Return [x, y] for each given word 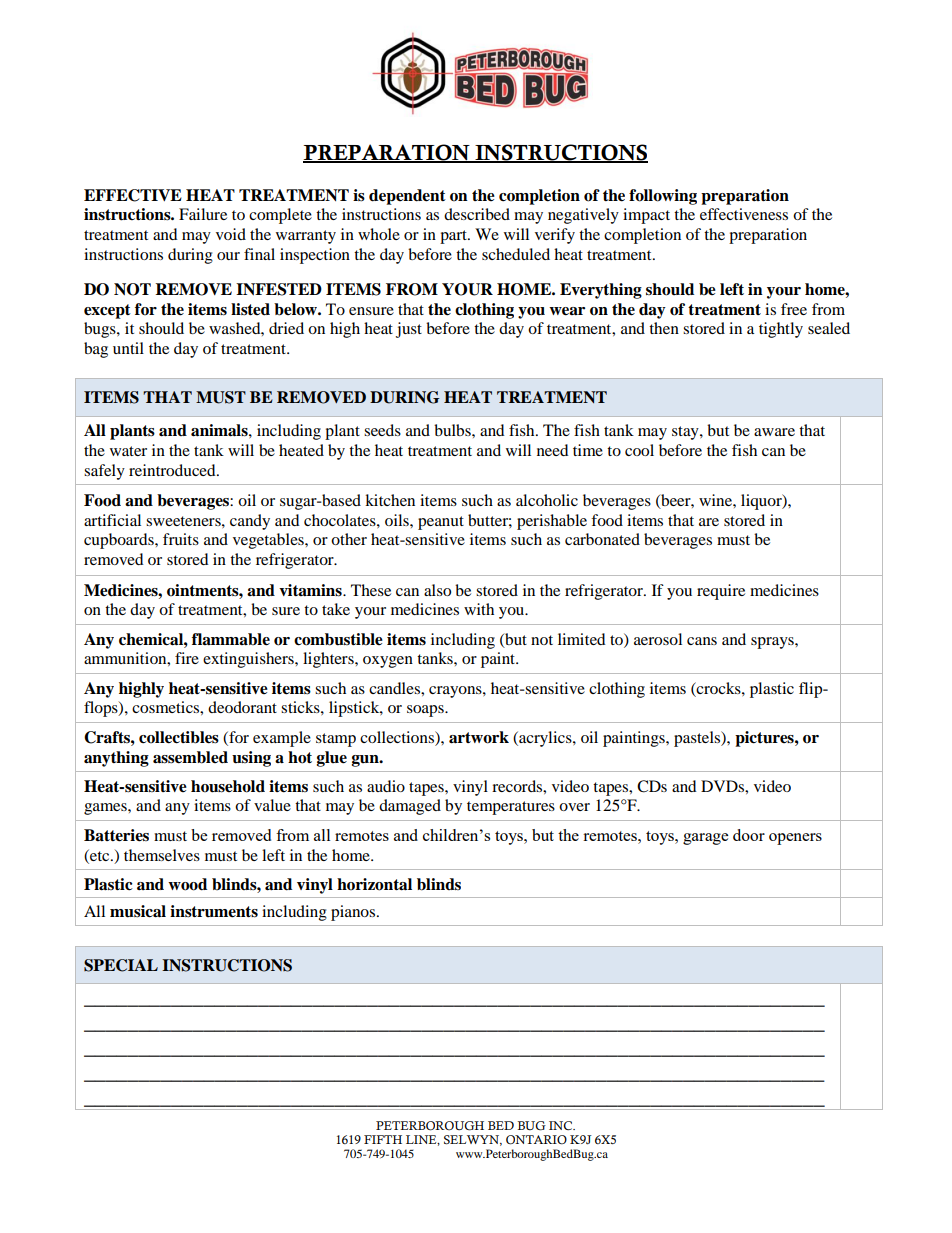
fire [187, 658]
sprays [773, 643]
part [454, 237]
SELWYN [473, 1140]
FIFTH [383, 1139]
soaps [426, 711]
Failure [203, 214]
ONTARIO [536, 1140]
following [663, 197]
